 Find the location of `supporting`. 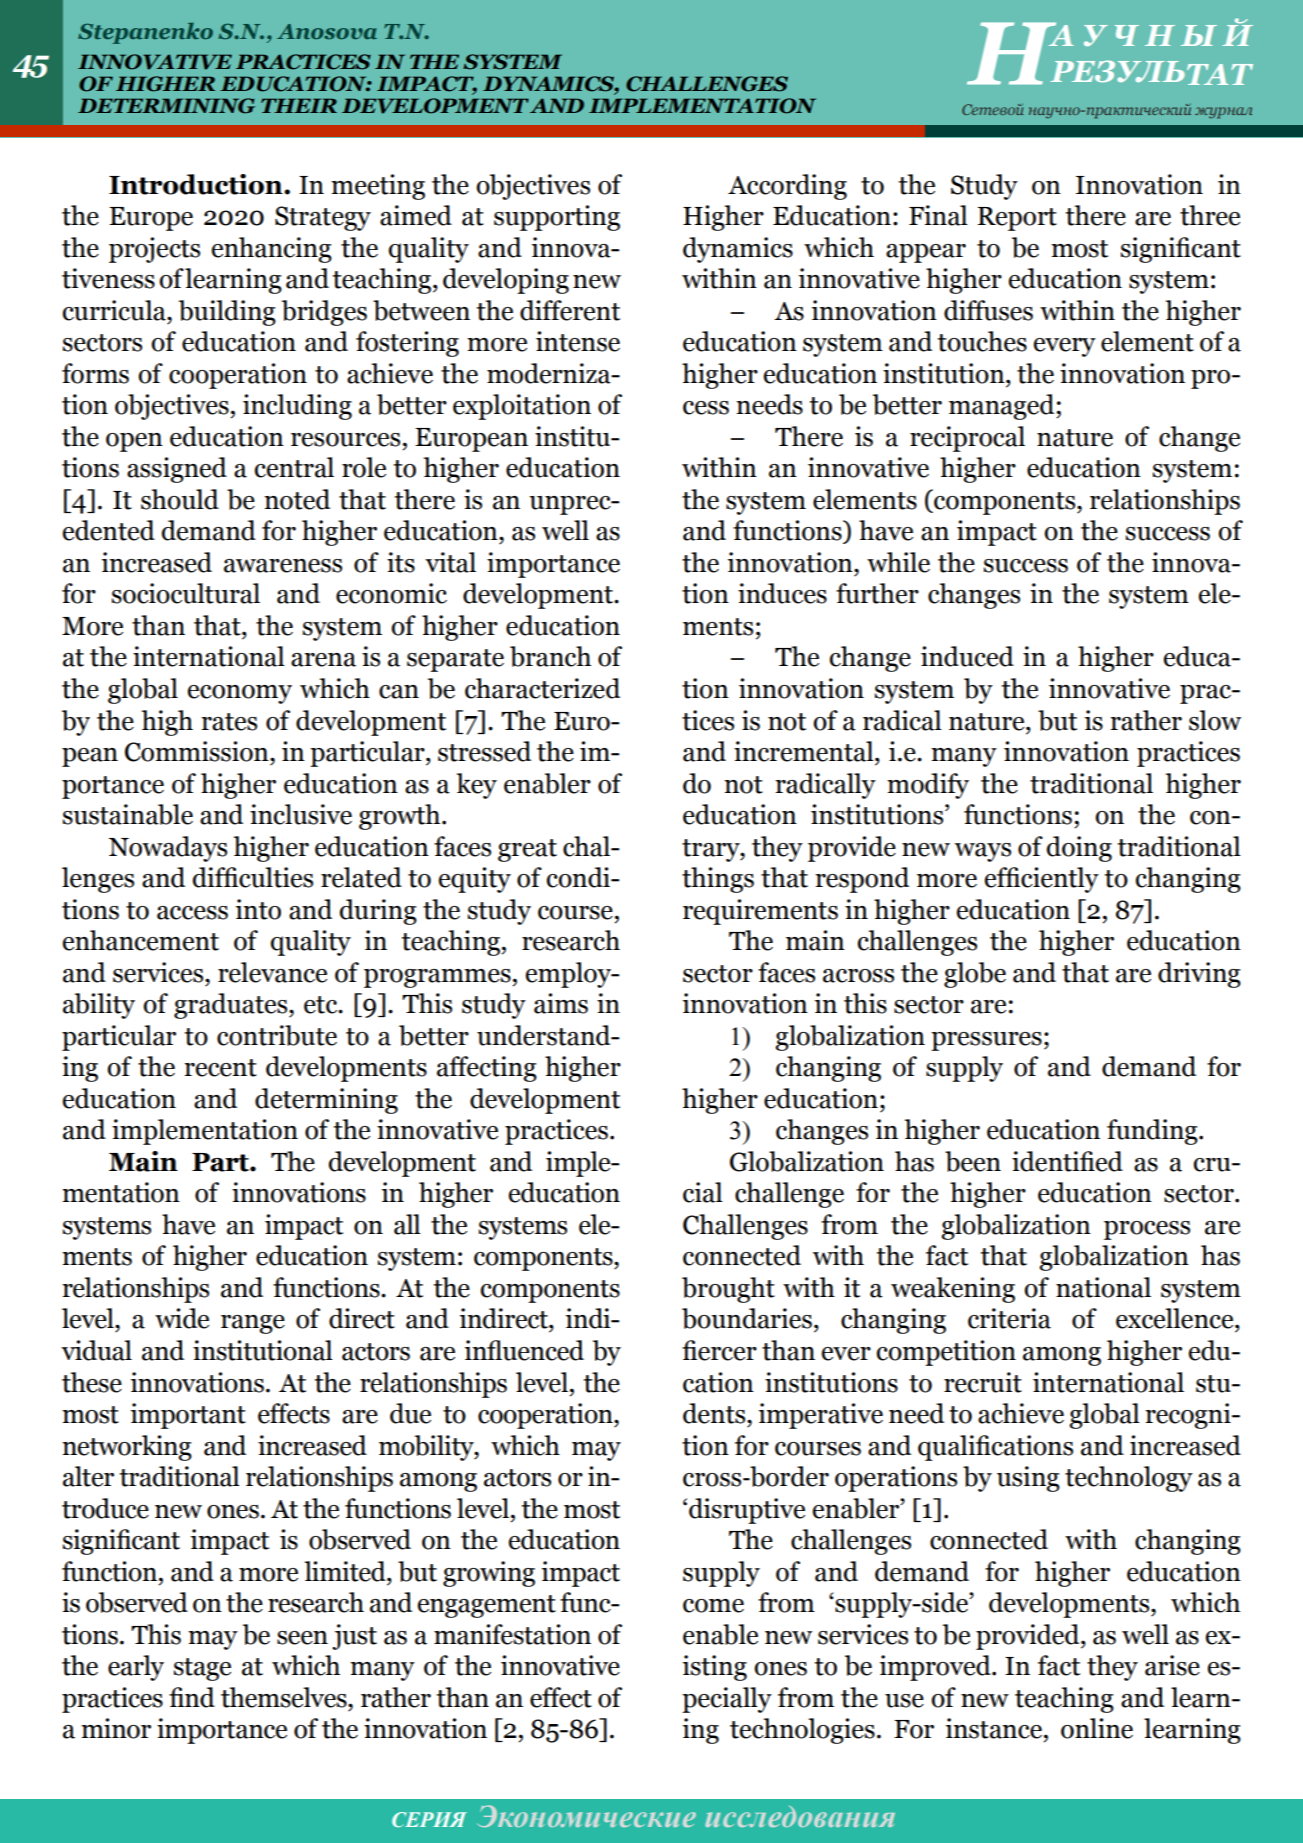

supporting is located at coordinates (557, 218).
